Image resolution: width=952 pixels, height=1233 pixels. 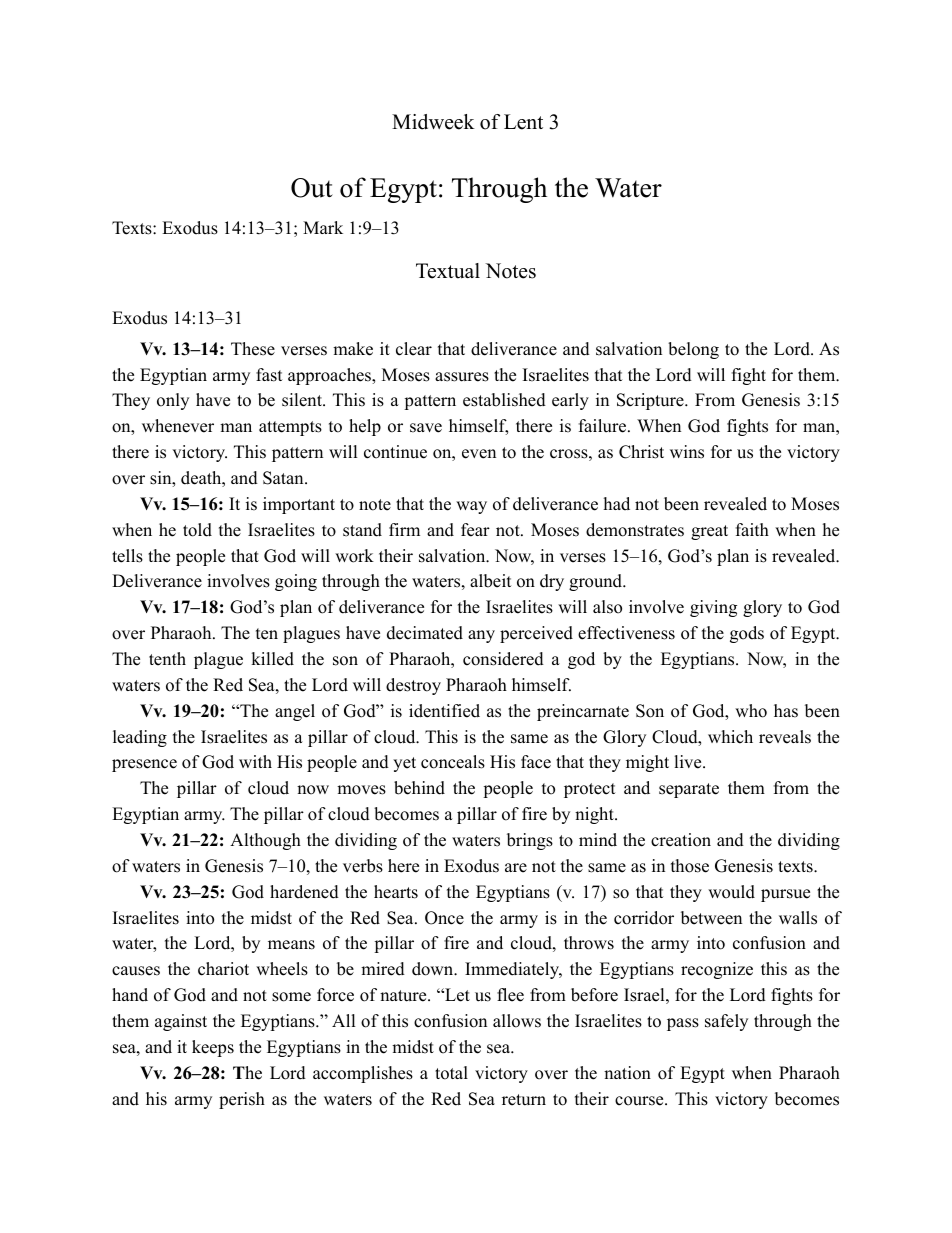 I want to click on Although, so click(x=265, y=841).
